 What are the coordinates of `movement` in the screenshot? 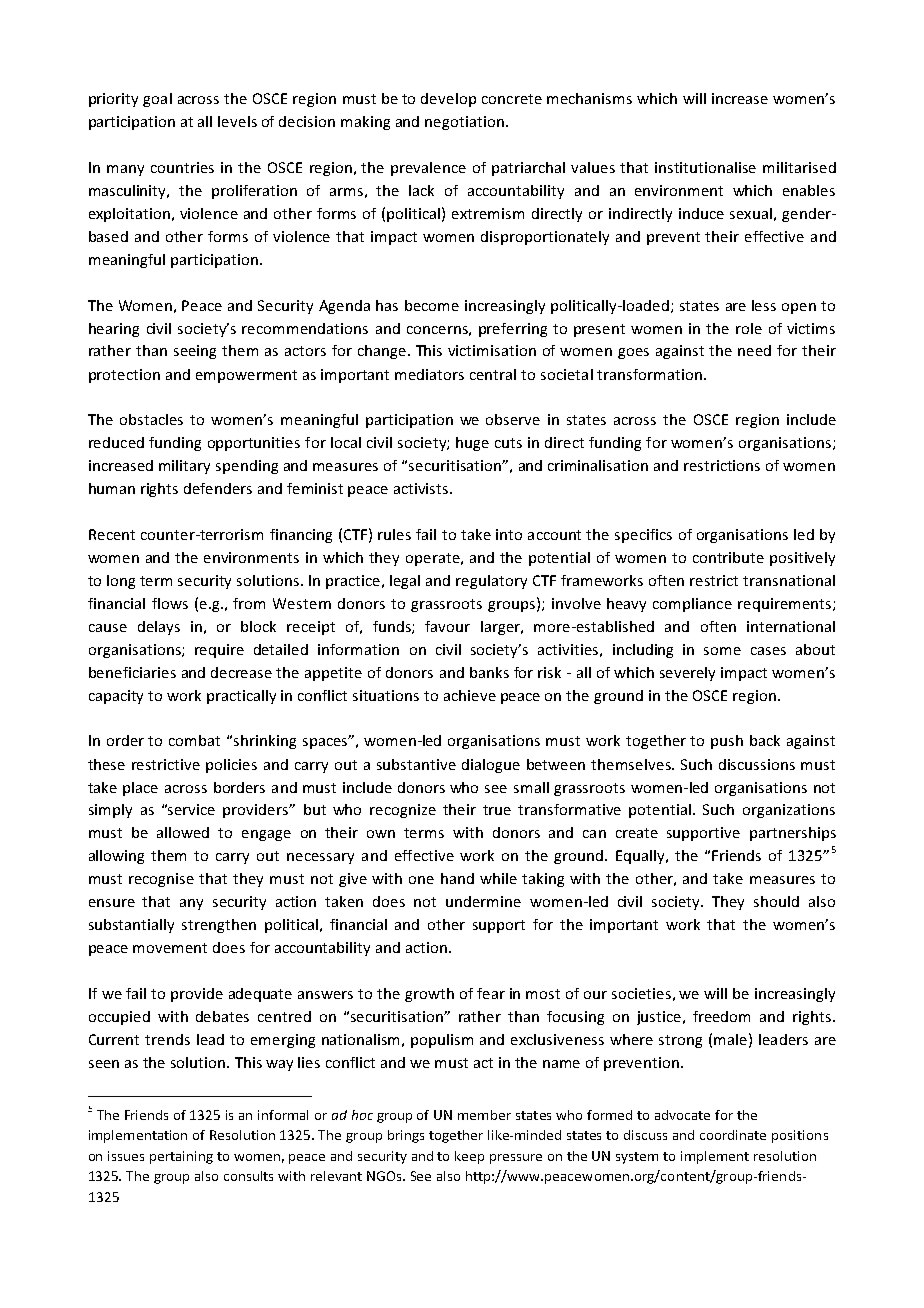 It's located at (170, 948).
